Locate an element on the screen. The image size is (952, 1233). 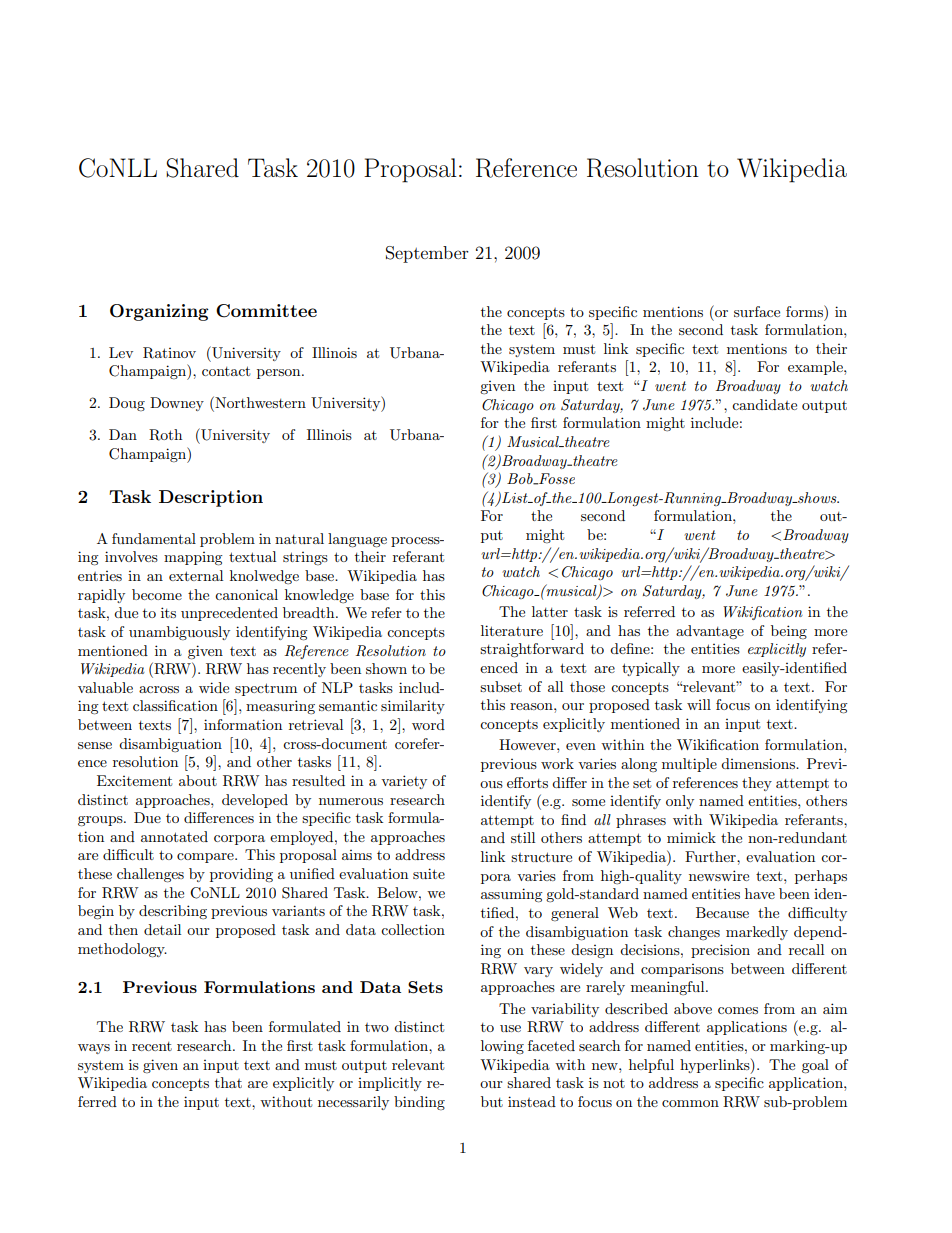
that is located at coordinates (228, 1082).
